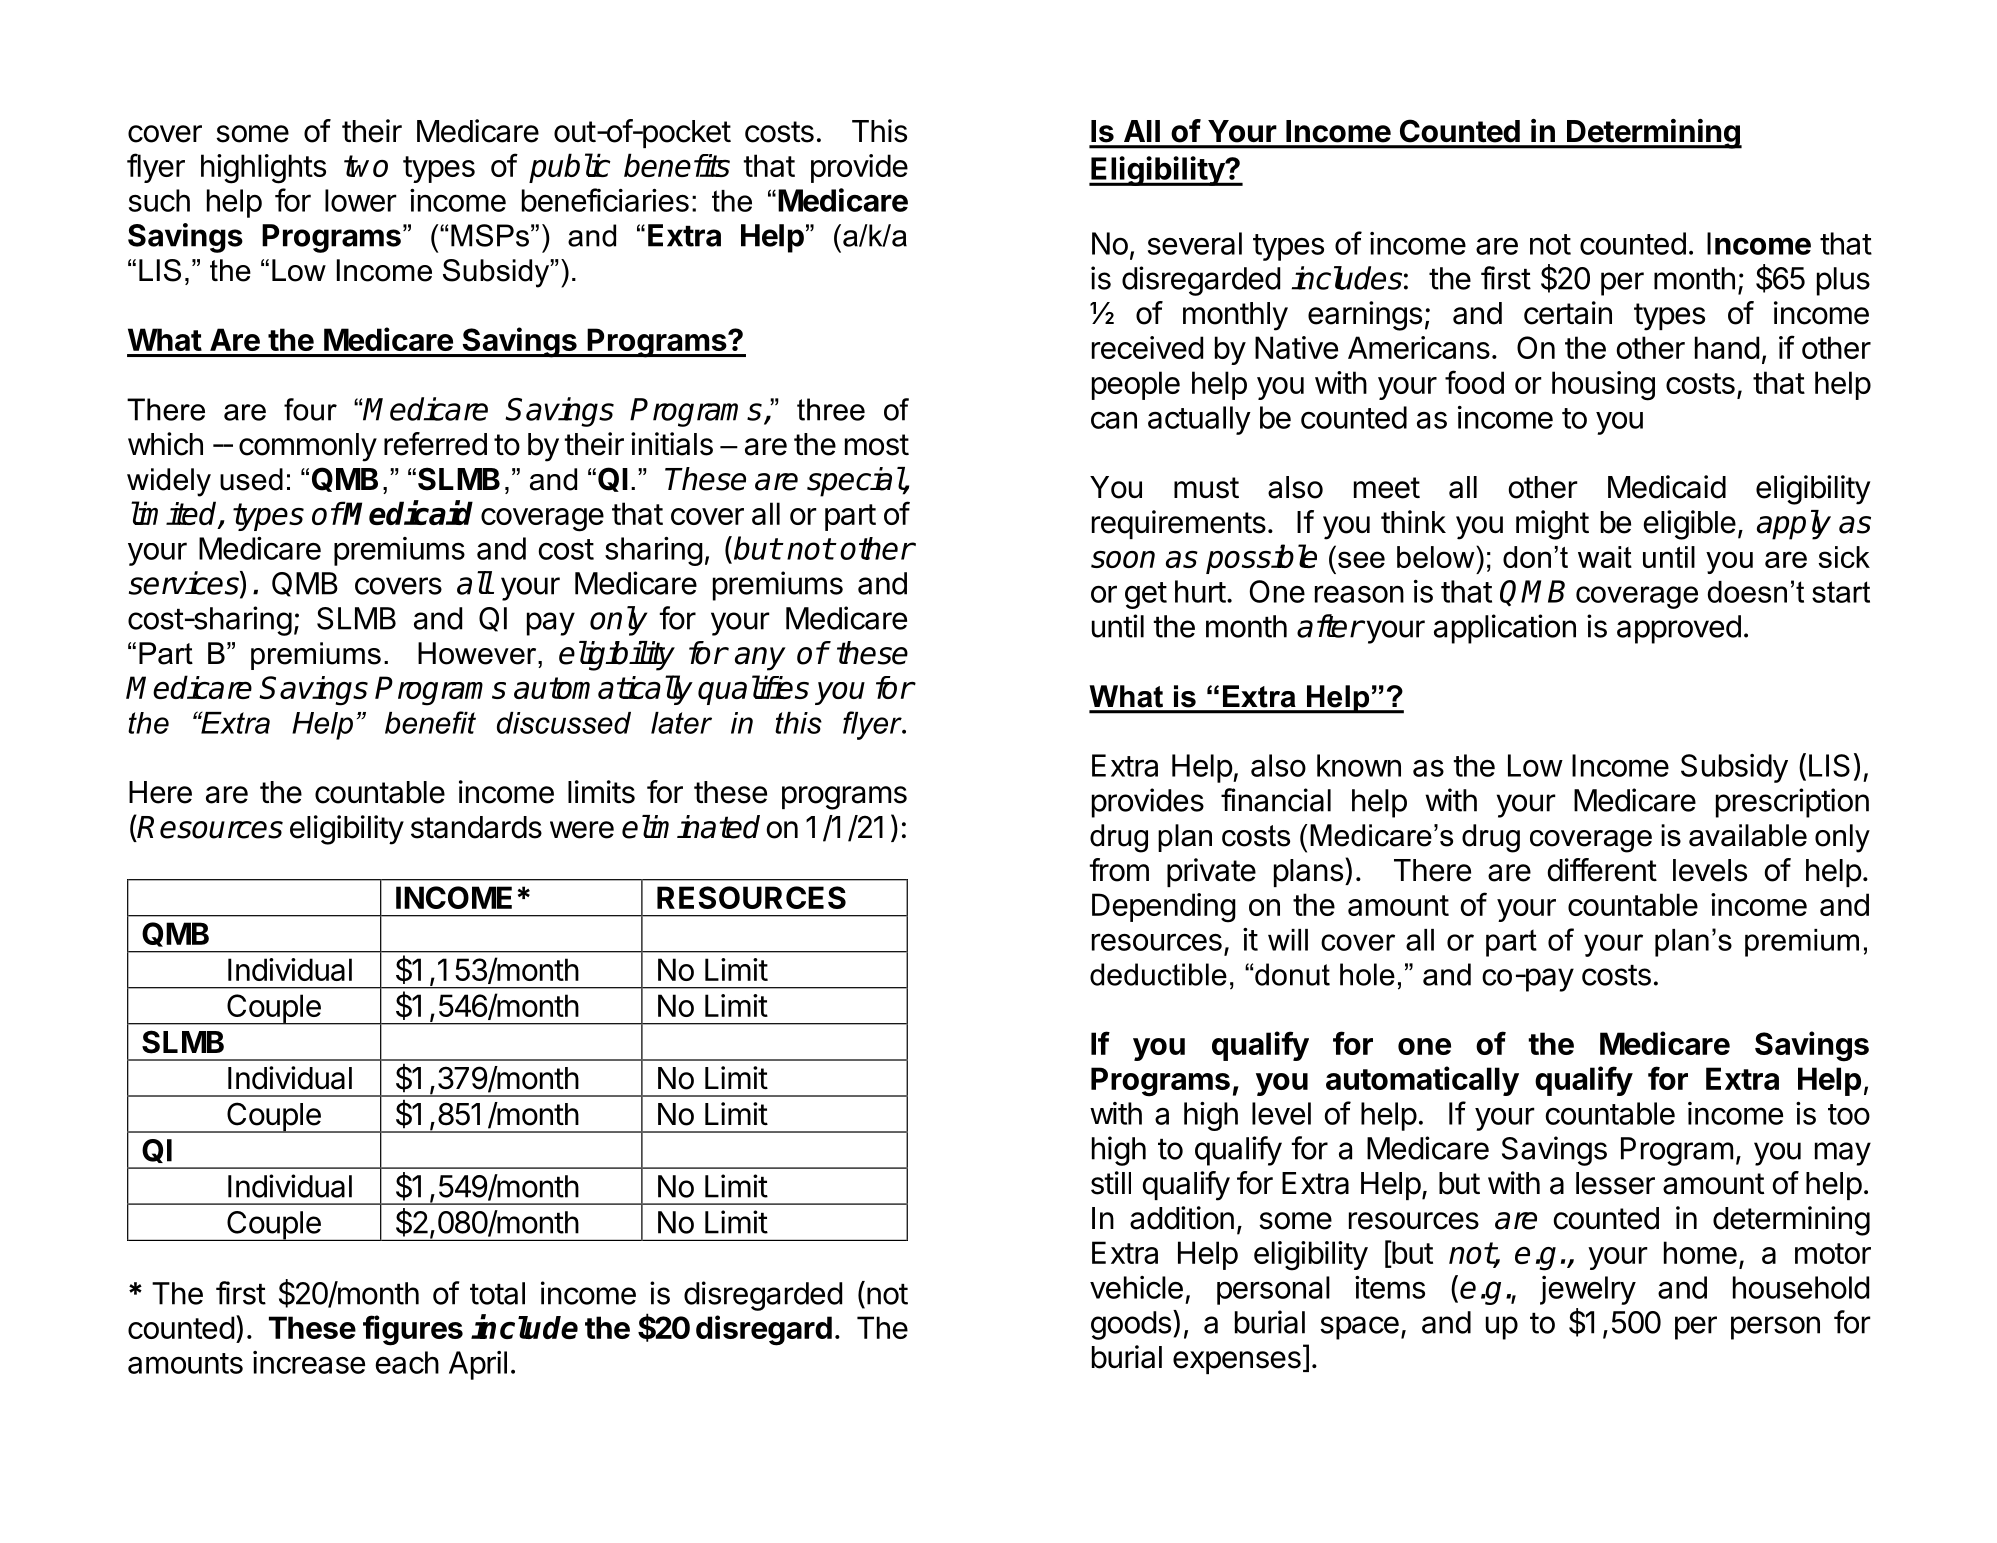  What do you see at coordinates (1158, 974) in the screenshot?
I see `deductible` at bounding box center [1158, 974].
